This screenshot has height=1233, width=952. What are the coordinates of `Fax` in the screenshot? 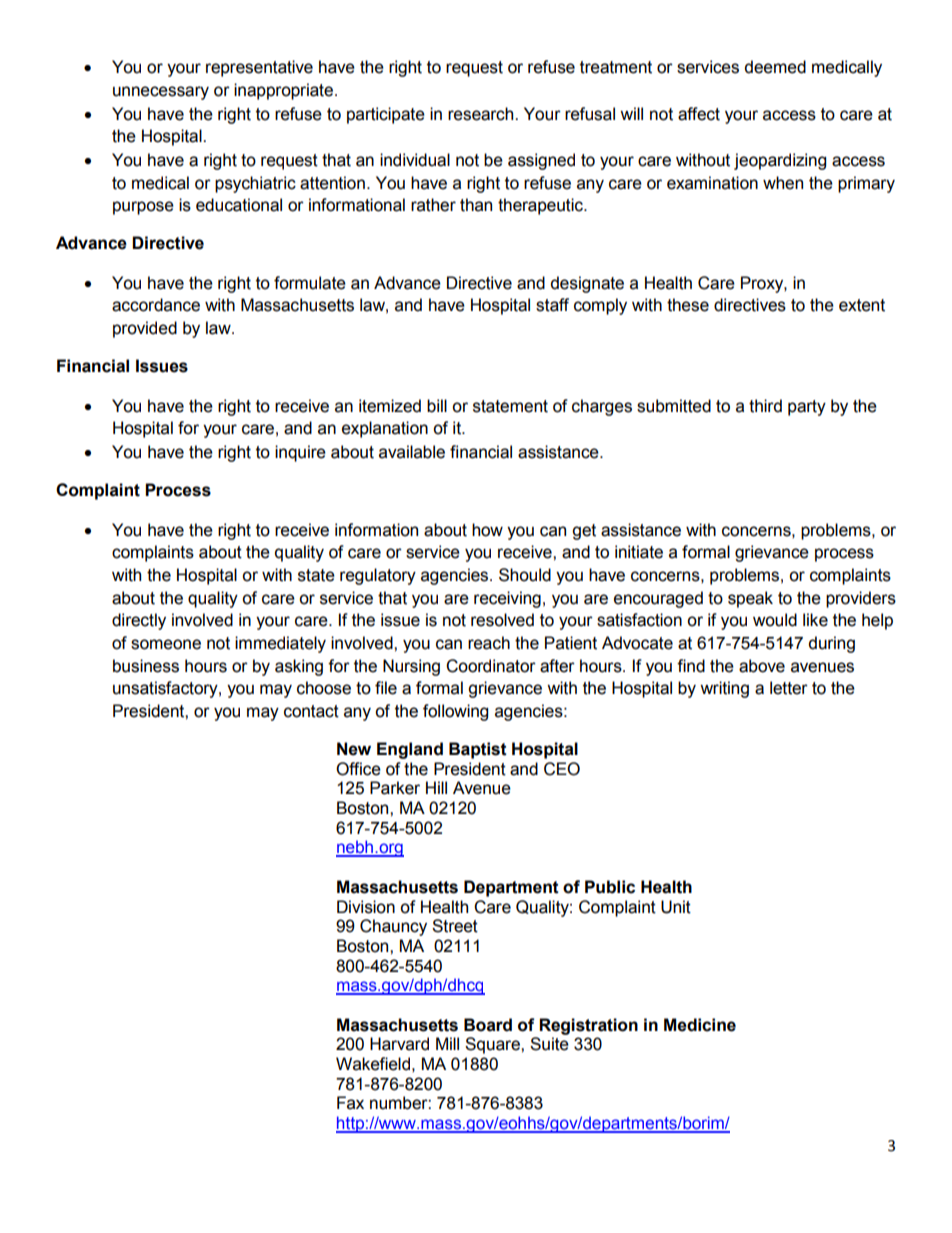 It's located at (350, 1103).
